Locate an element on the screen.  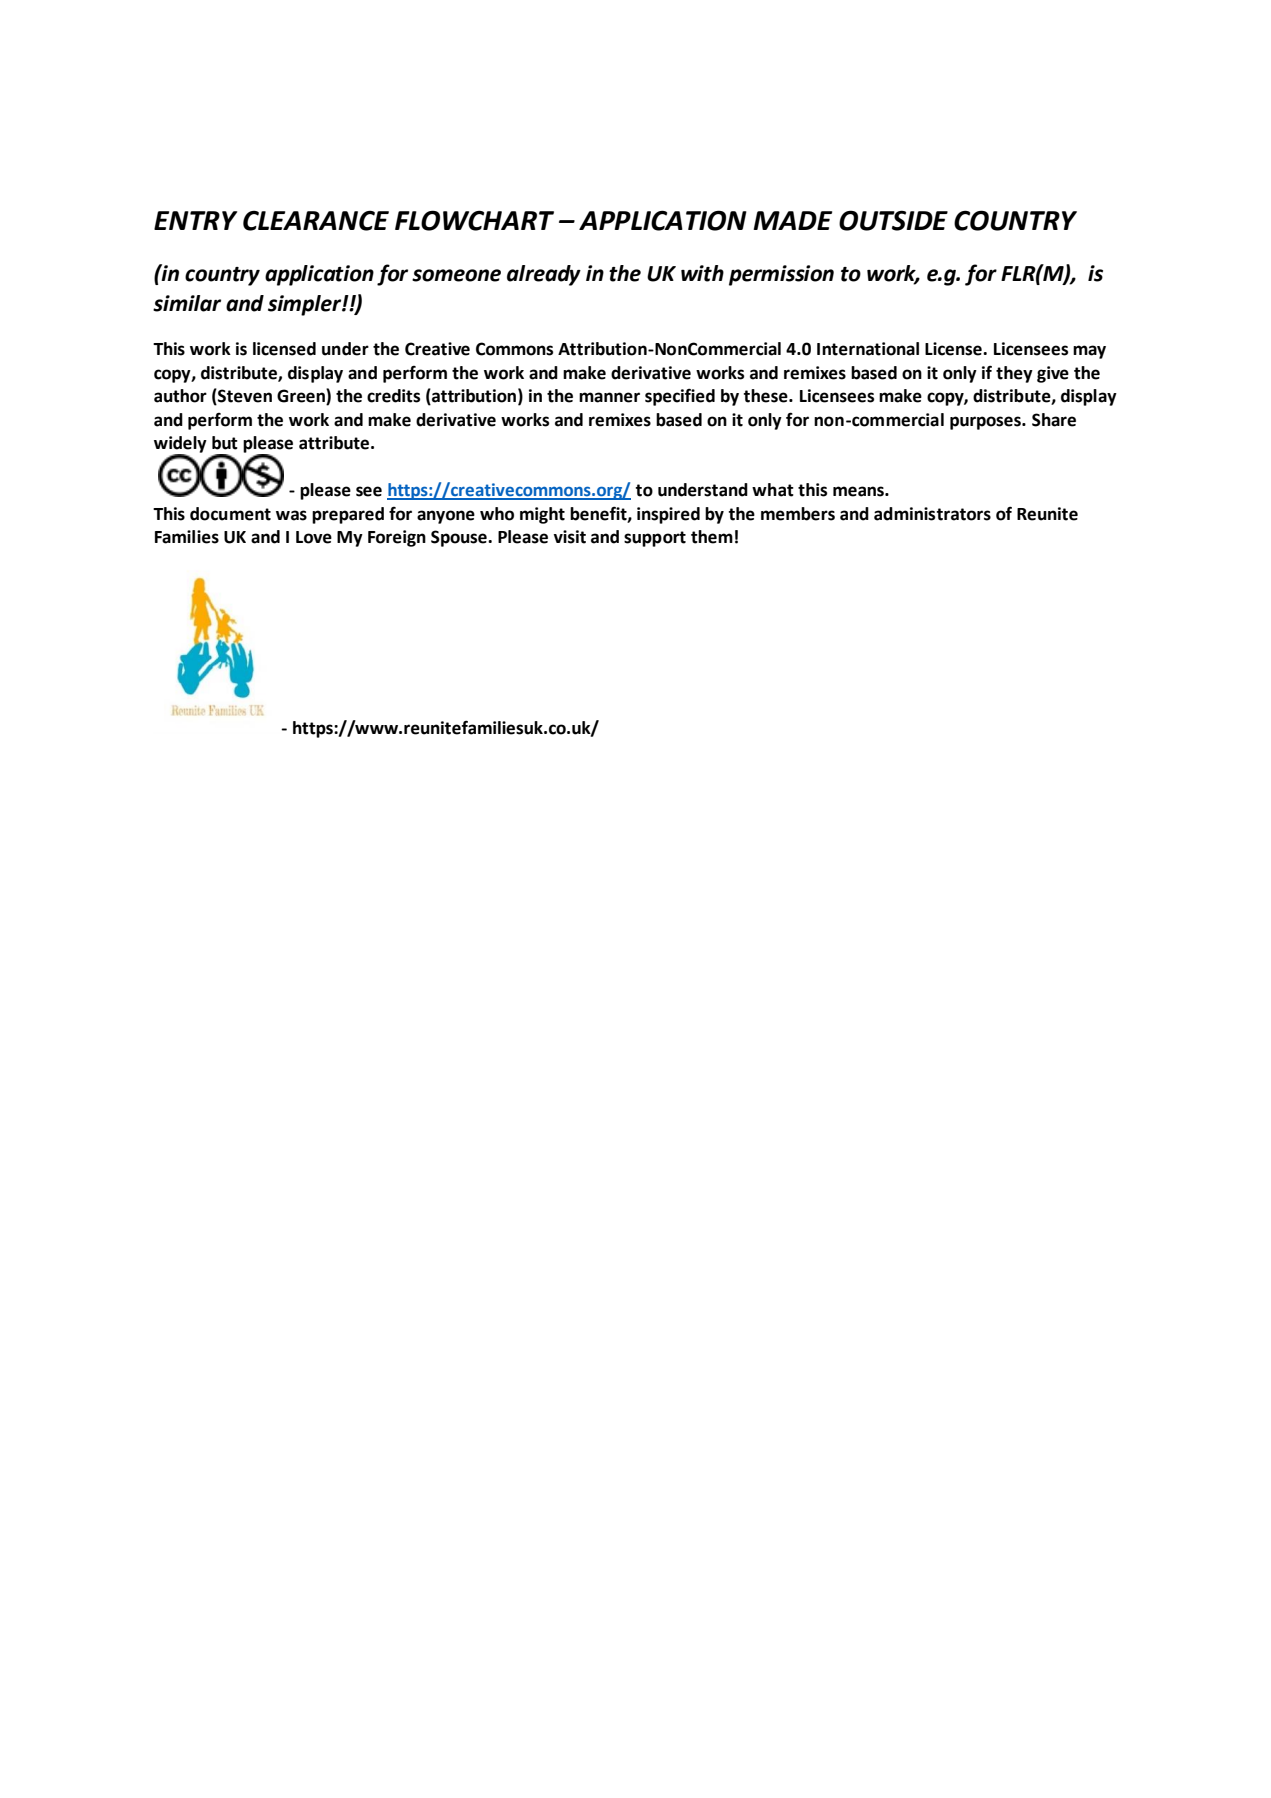
MADE is located at coordinates (792, 220).
